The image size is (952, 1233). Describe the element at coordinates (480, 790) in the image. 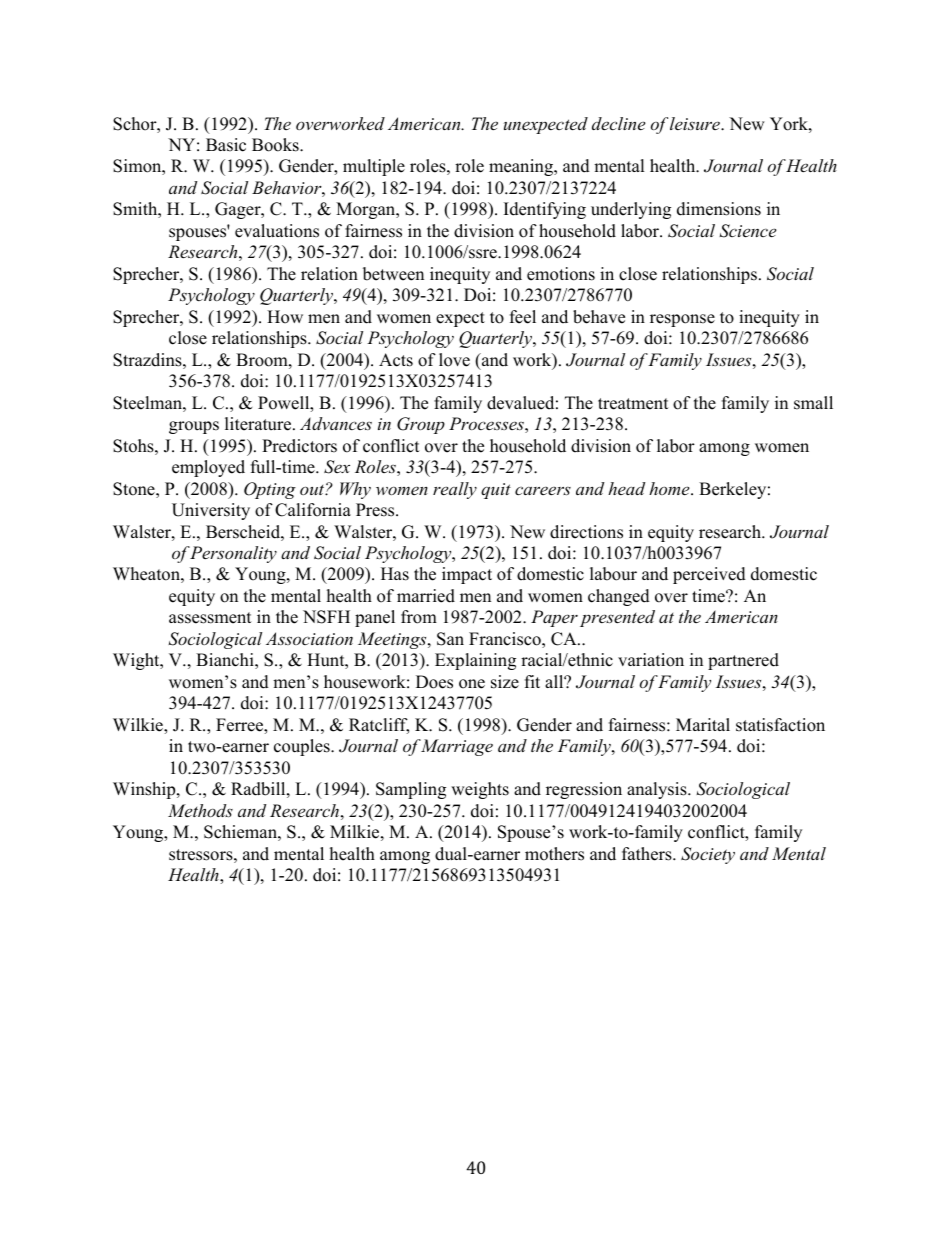

I see `weights` at that location.
